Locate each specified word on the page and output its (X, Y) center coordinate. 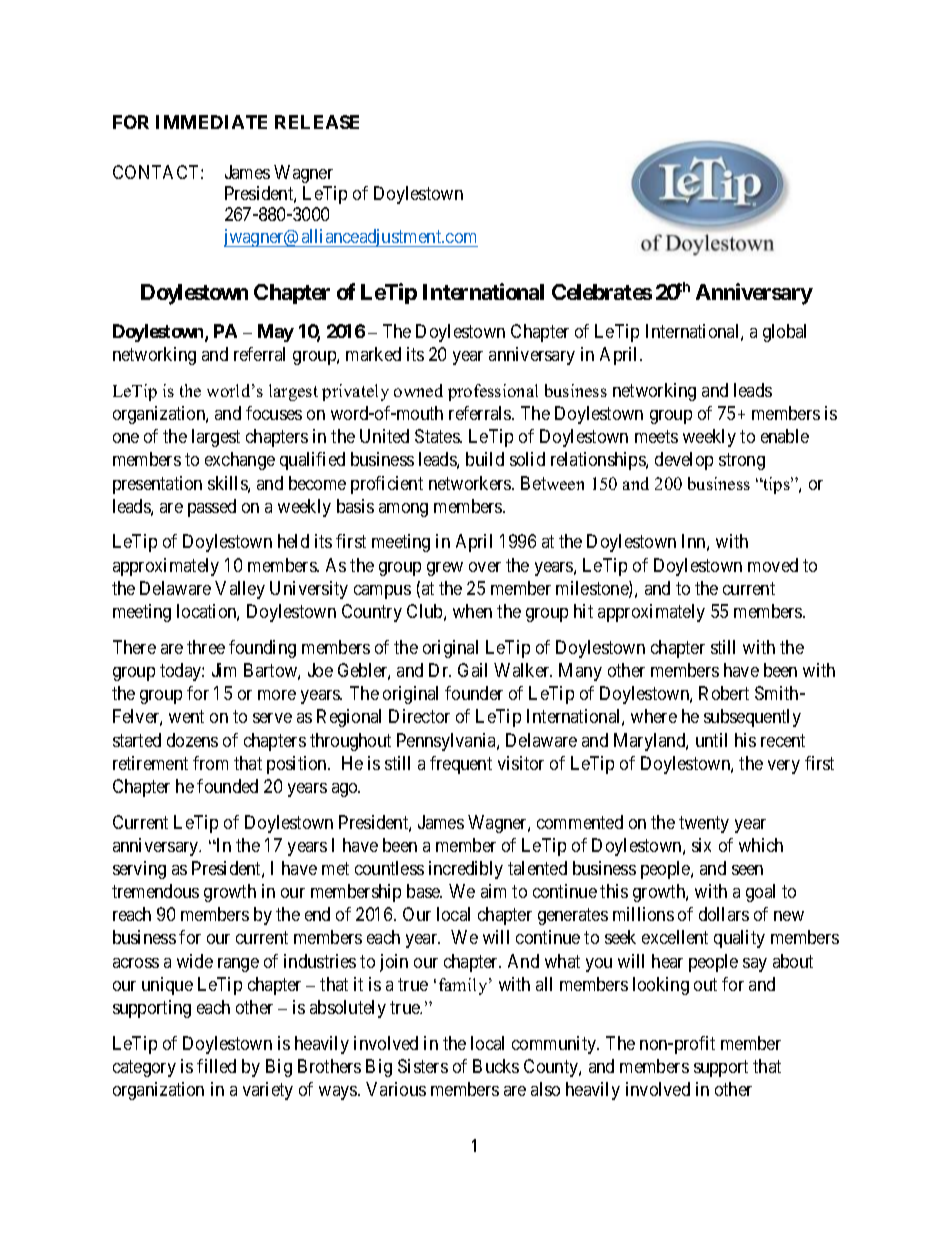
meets (656, 436)
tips (776, 485)
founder (474, 693)
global (784, 333)
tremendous (155, 891)
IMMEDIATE (211, 122)
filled (216, 1066)
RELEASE (317, 122)
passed (212, 508)
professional (493, 392)
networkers (471, 483)
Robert (724, 693)
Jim (224, 670)
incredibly (466, 870)
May (276, 333)
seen (747, 870)
